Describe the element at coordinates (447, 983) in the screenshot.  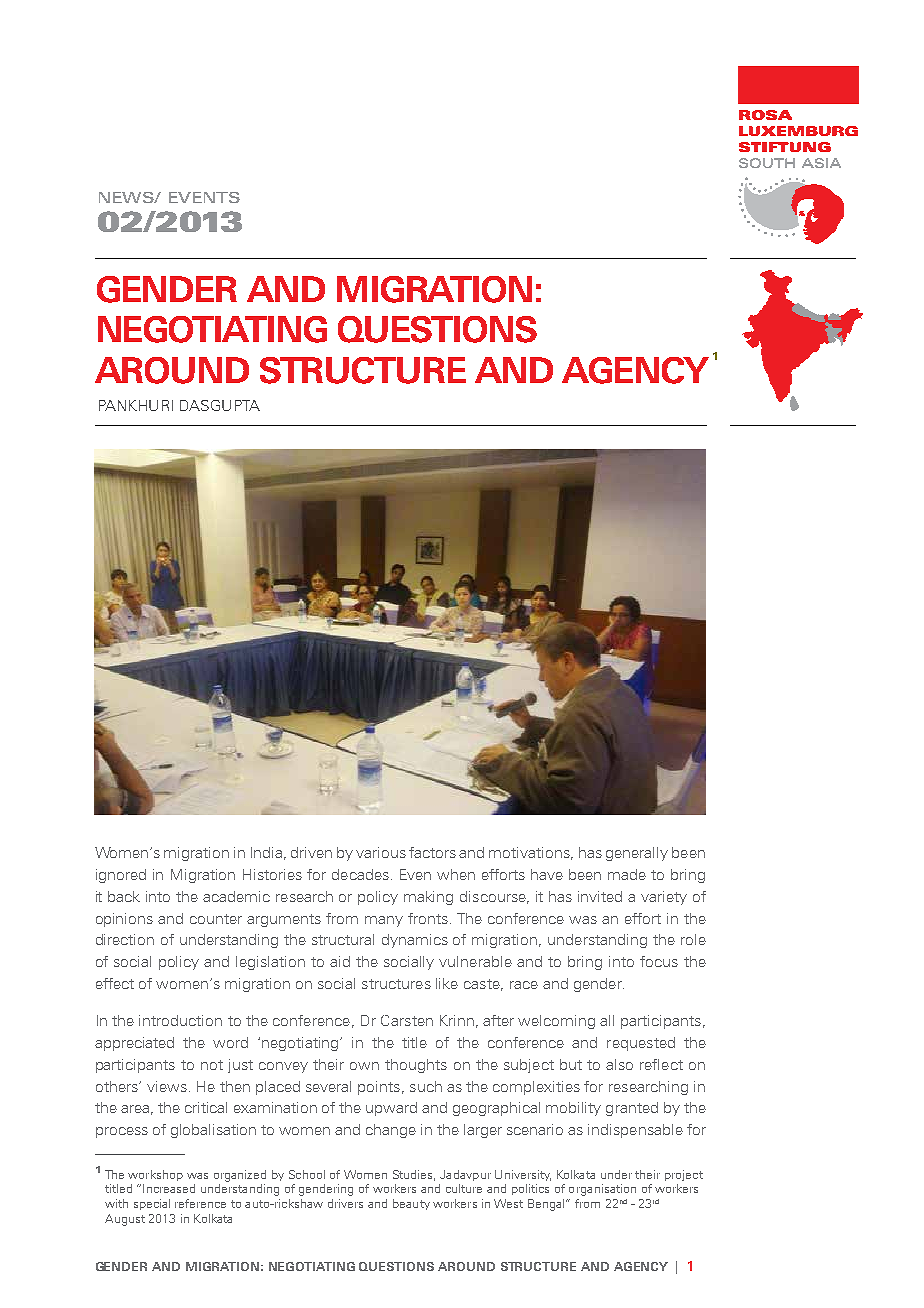
I see `like` at that location.
